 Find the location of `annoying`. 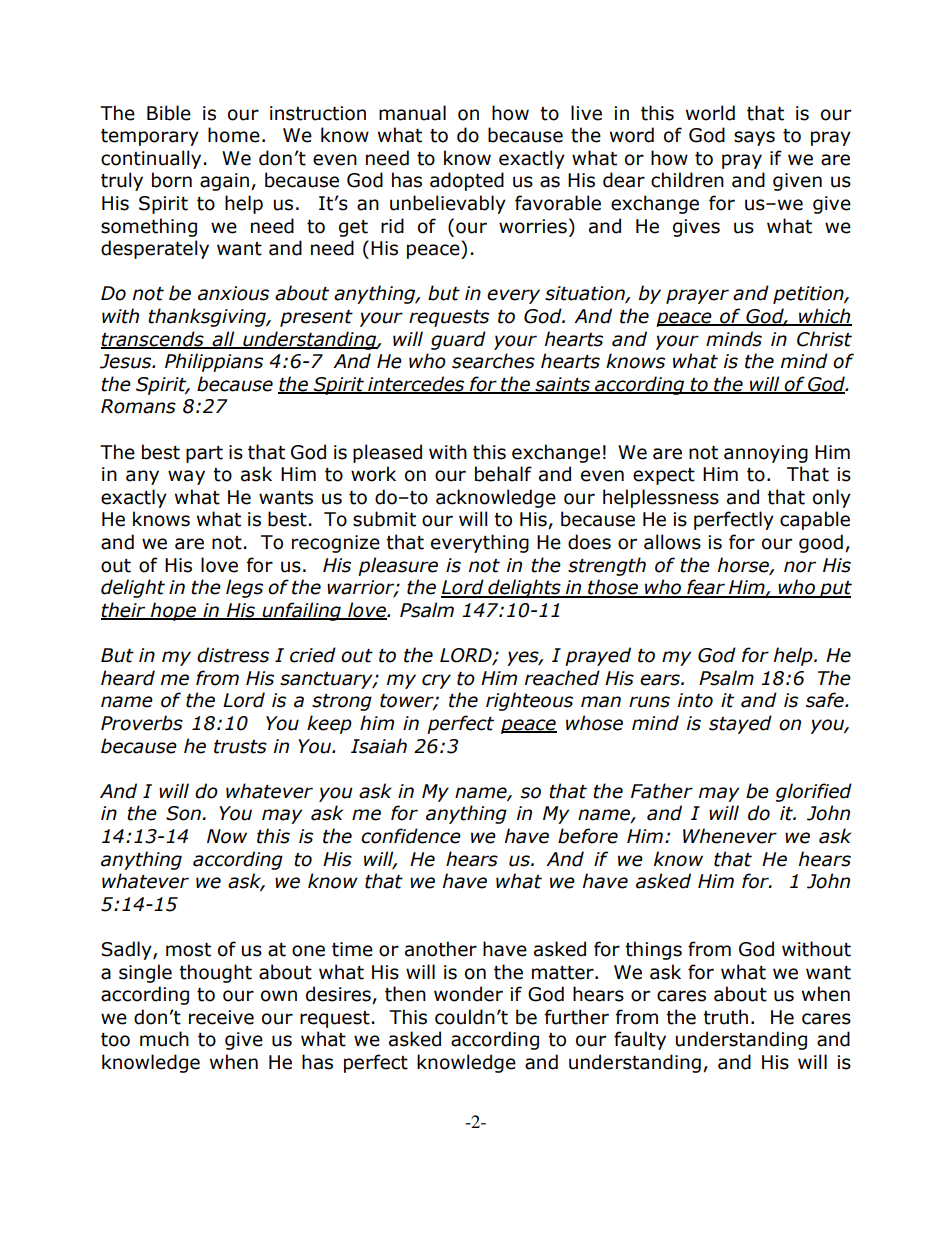

annoying is located at coordinates (766, 454).
